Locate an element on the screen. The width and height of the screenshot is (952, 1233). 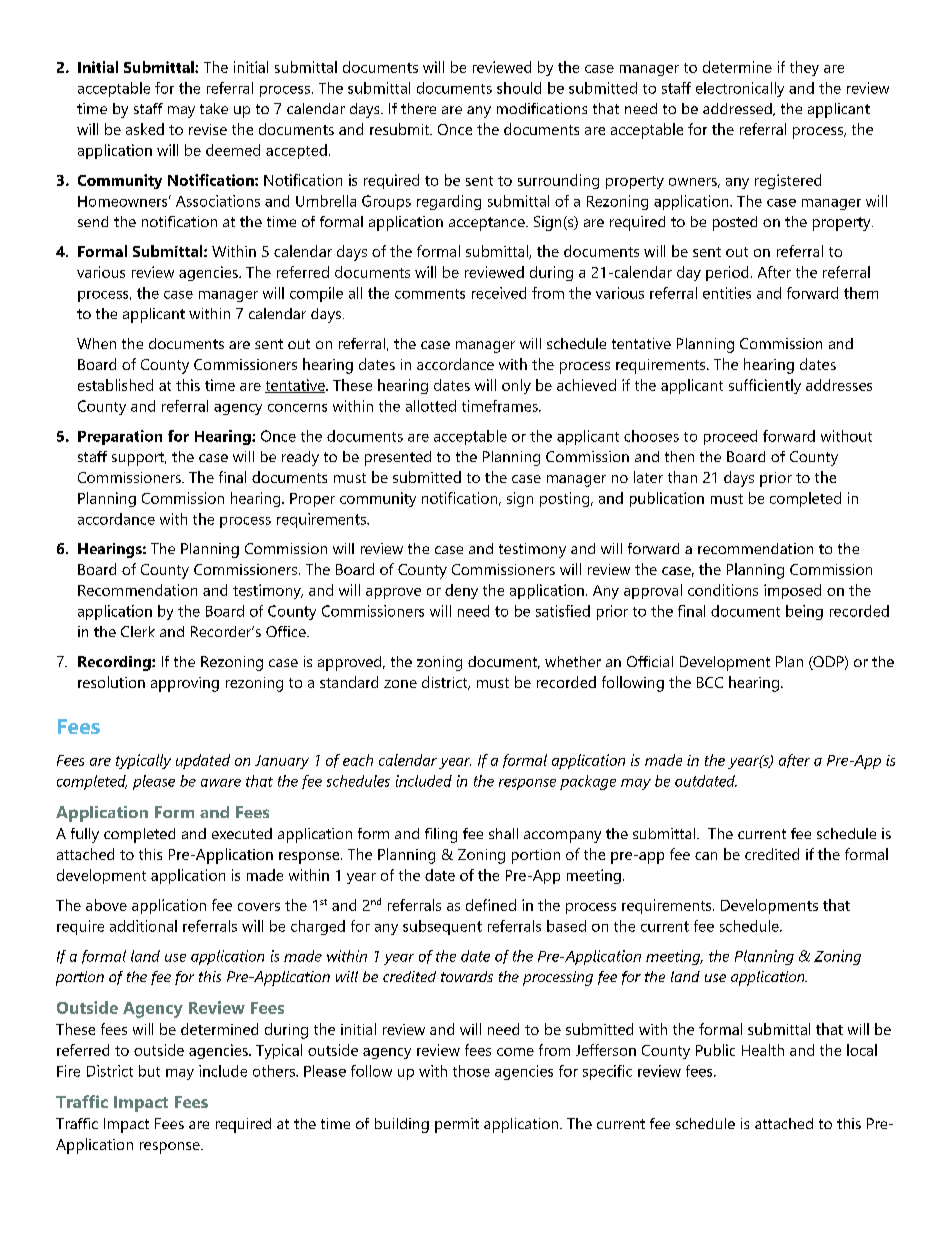
deny is located at coordinates (461, 591).
